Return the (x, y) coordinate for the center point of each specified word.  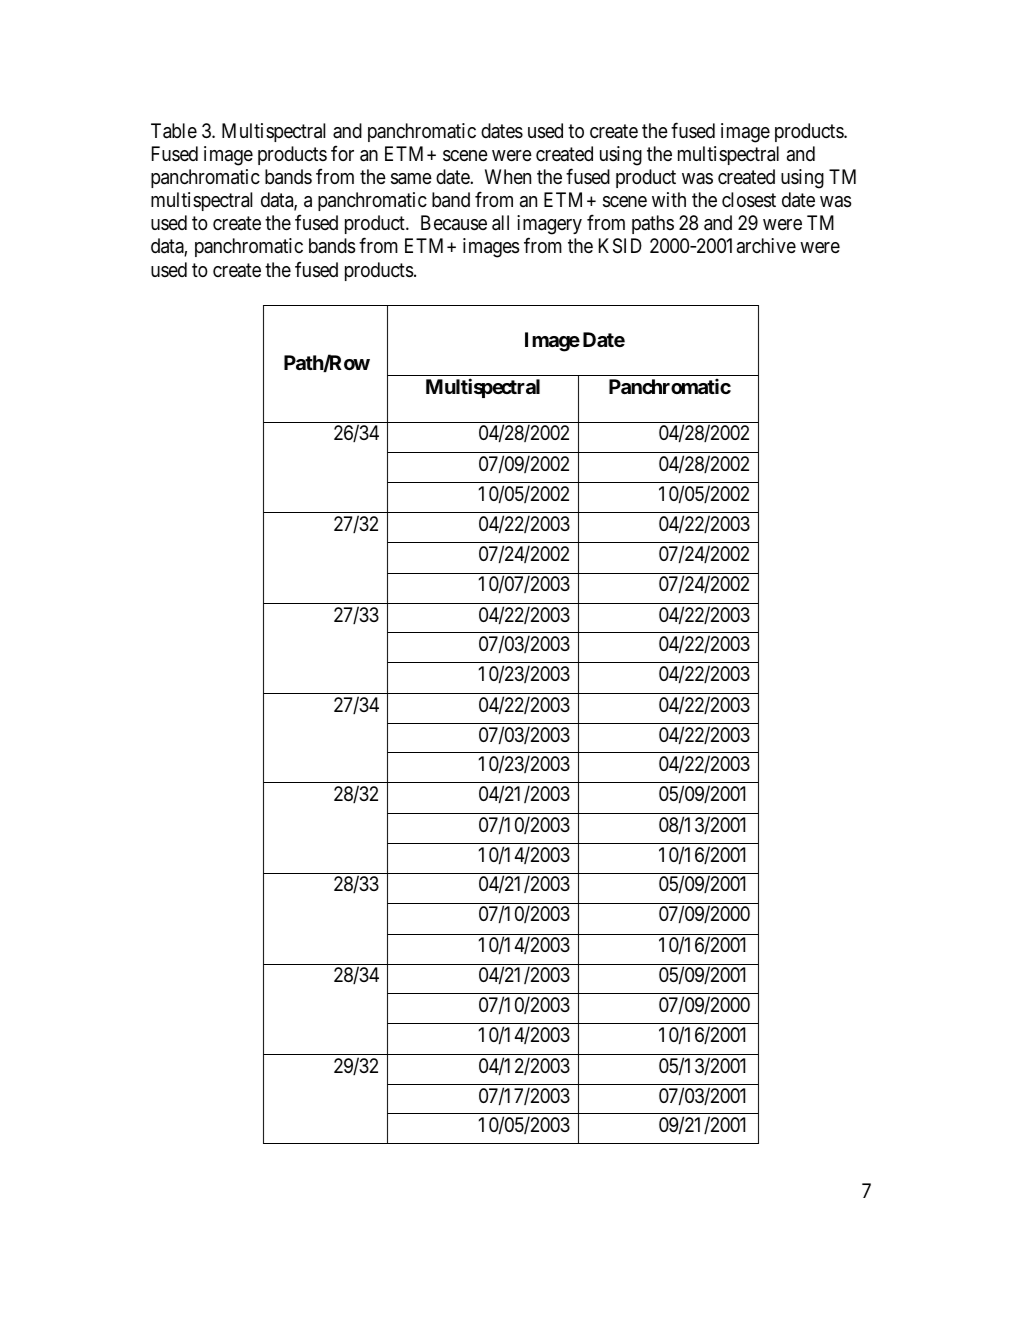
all (500, 223)
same (411, 179)
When (508, 177)
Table (174, 131)
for (342, 153)
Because (454, 223)
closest (749, 200)
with (669, 199)
